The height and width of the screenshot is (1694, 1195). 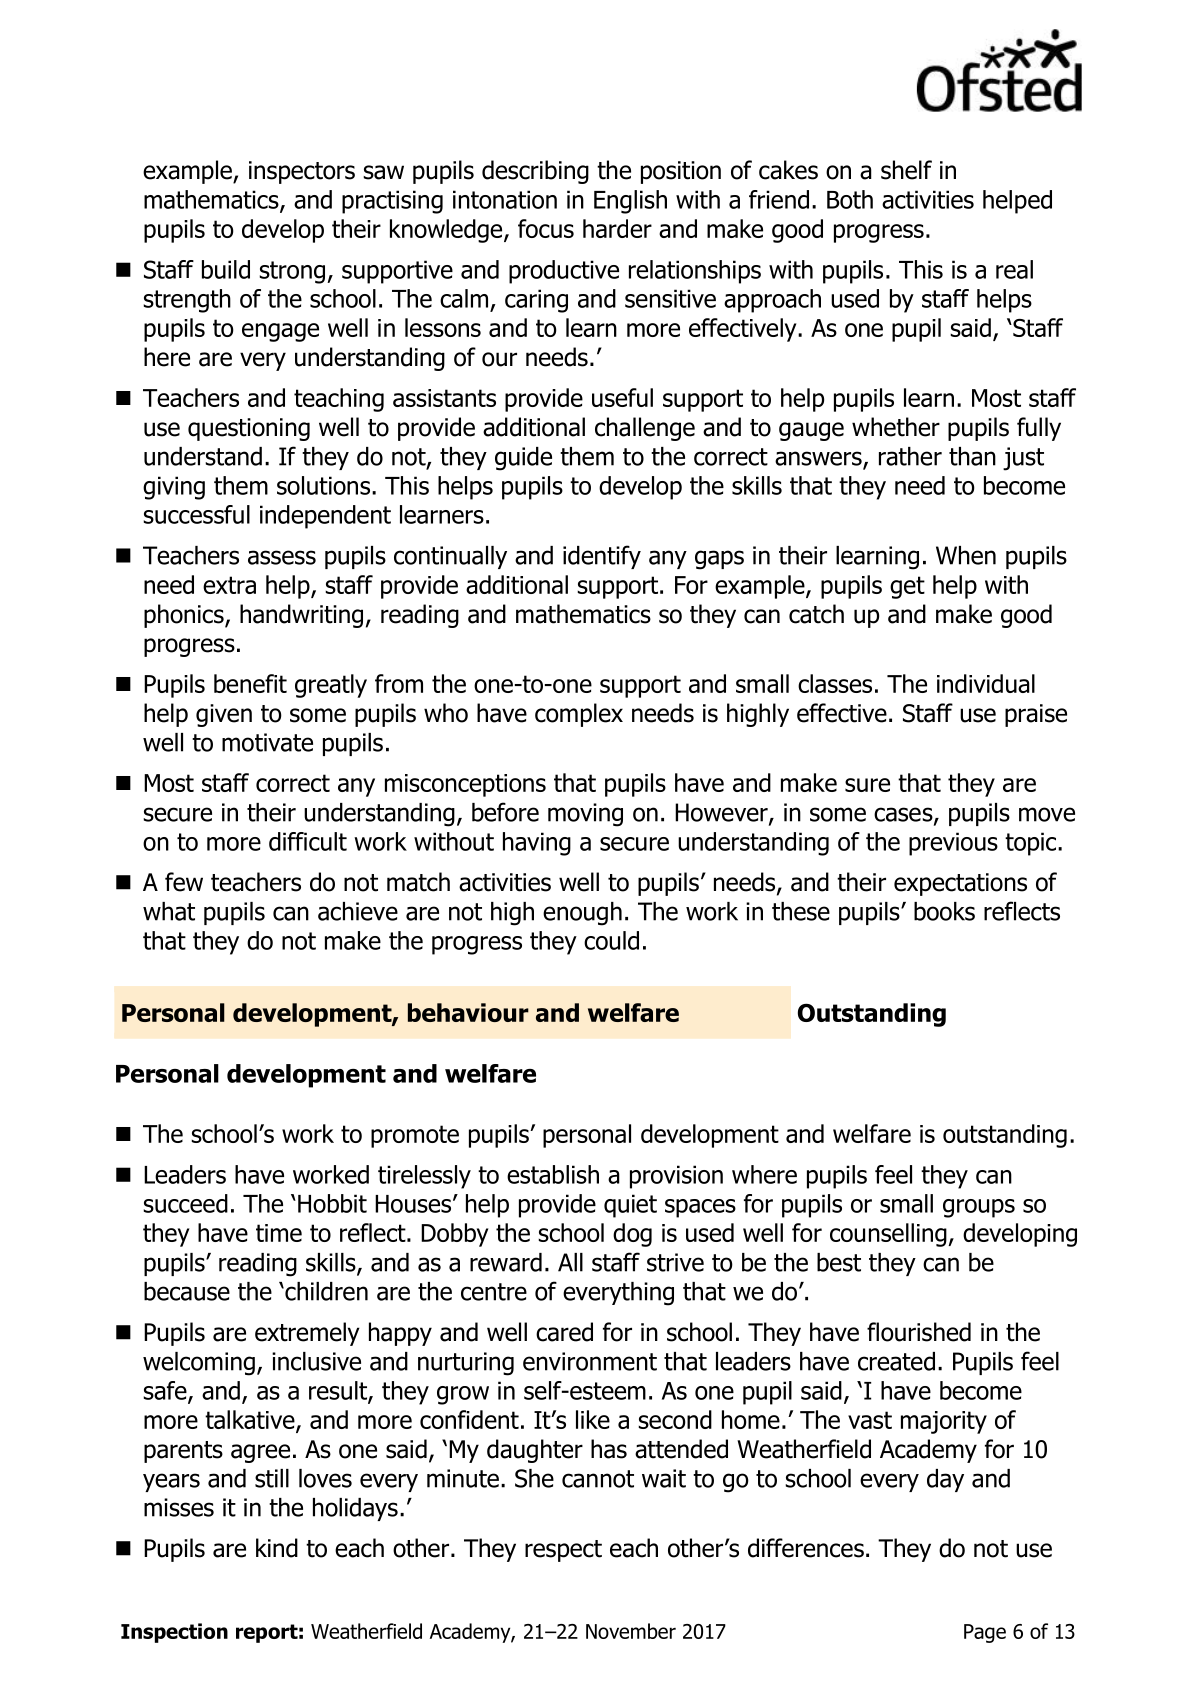 I want to click on kind, so click(x=277, y=1548).
